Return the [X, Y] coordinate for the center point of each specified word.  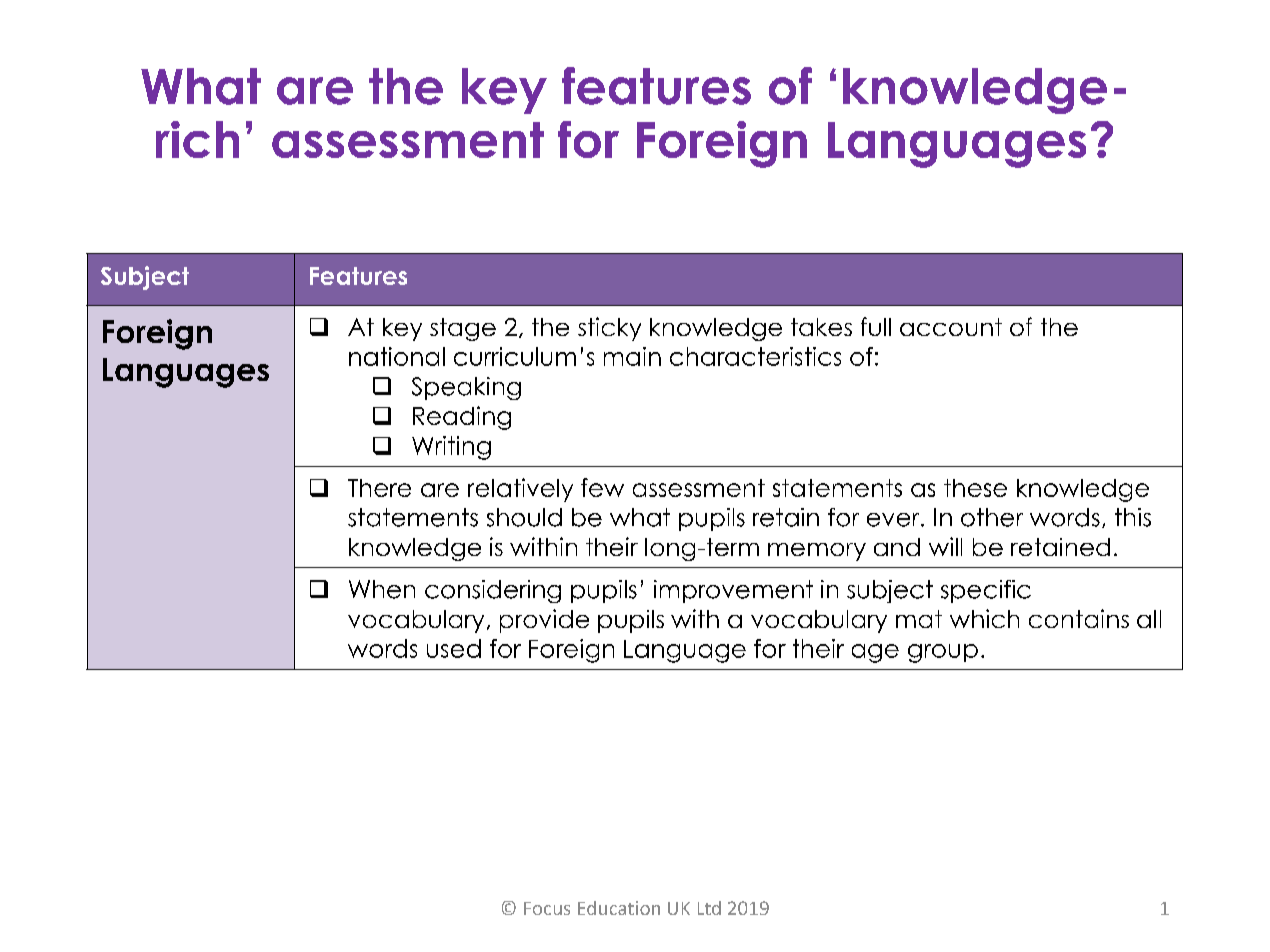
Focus [547, 908]
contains [1079, 618]
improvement [733, 591]
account [951, 327]
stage [463, 329]
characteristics [755, 356]
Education [619, 908]
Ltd [709, 908]
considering [493, 591]
